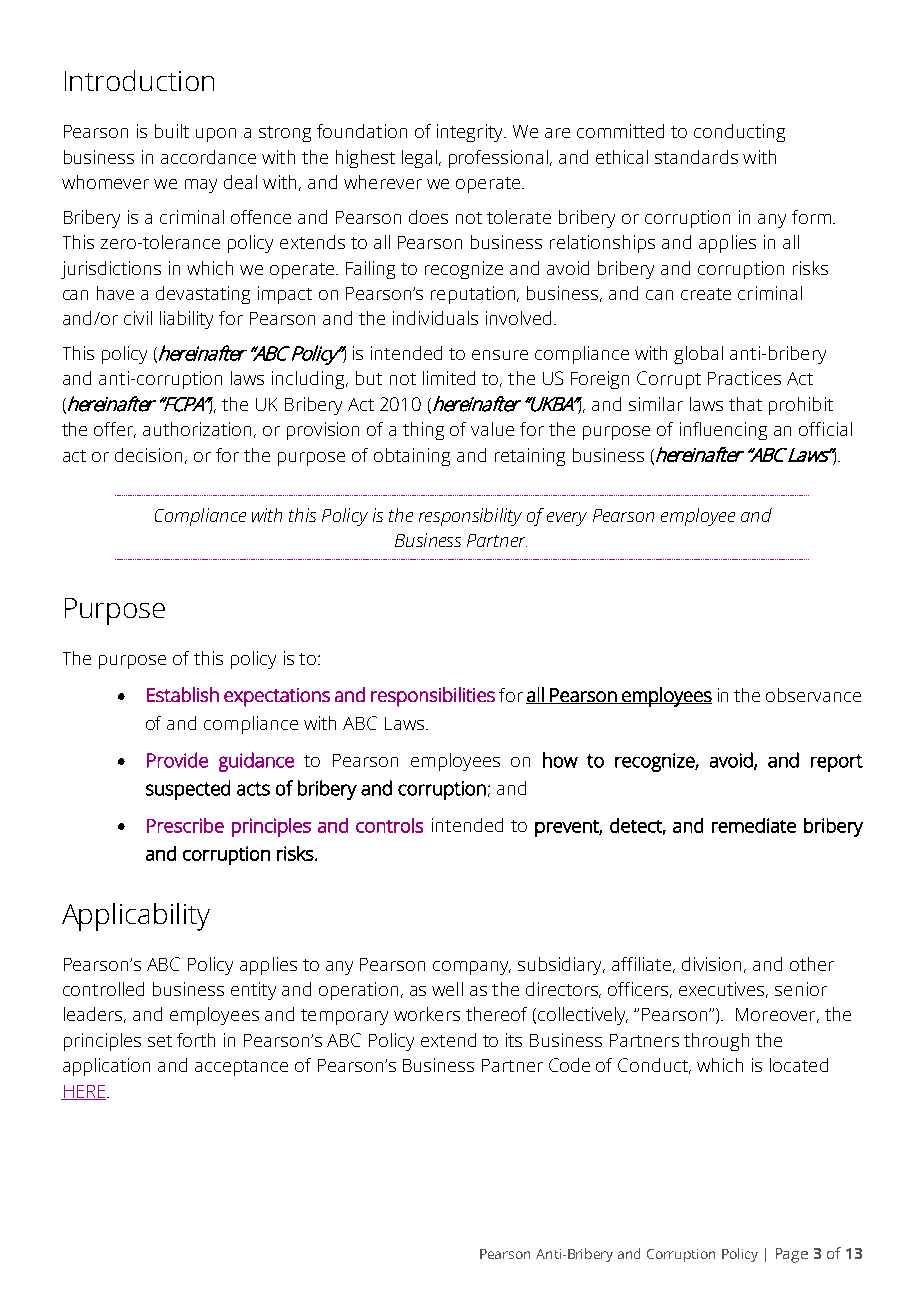  Describe the element at coordinates (792, 1255) in the image. I see `Page` at that location.
